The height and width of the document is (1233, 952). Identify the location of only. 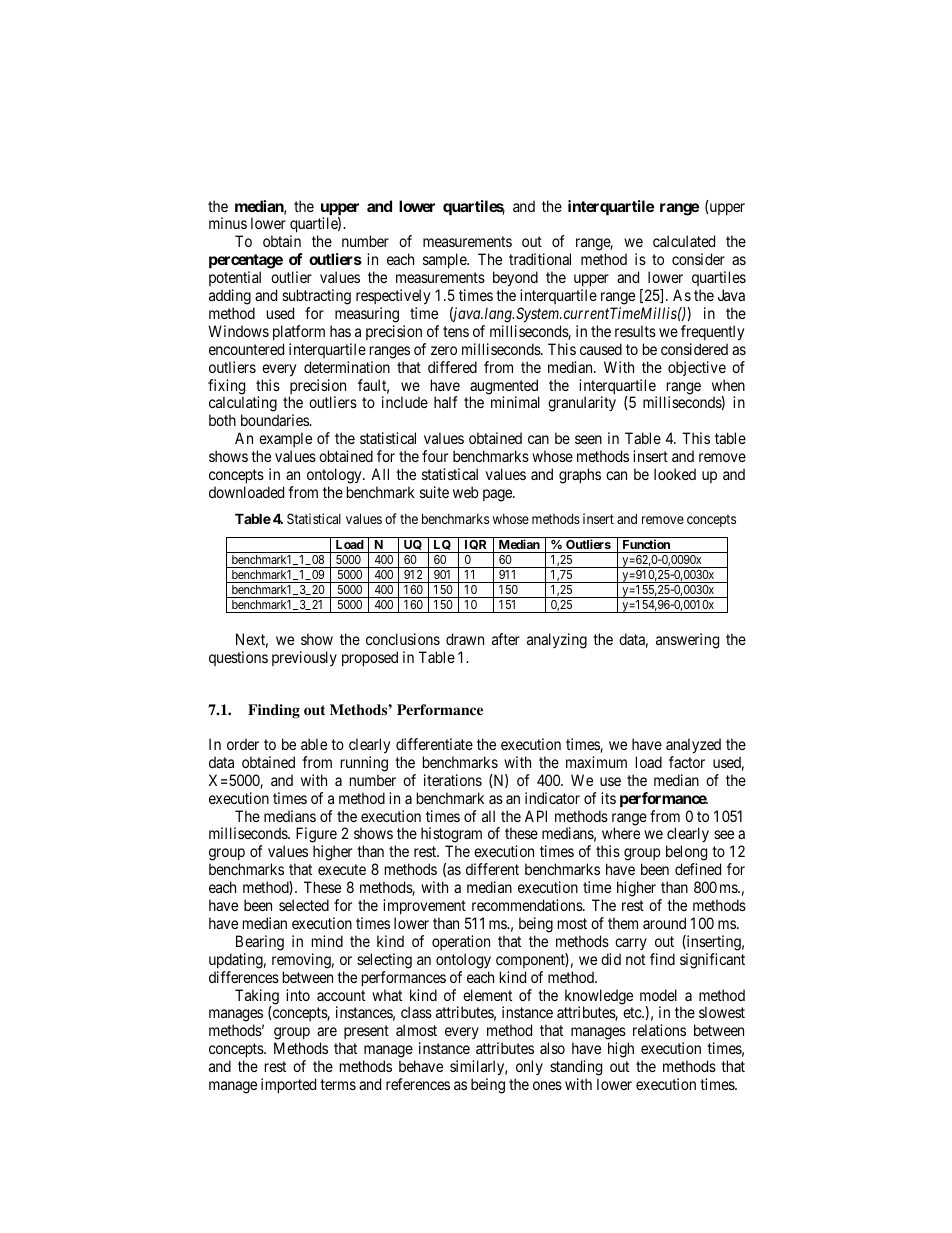
(529, 1069).
